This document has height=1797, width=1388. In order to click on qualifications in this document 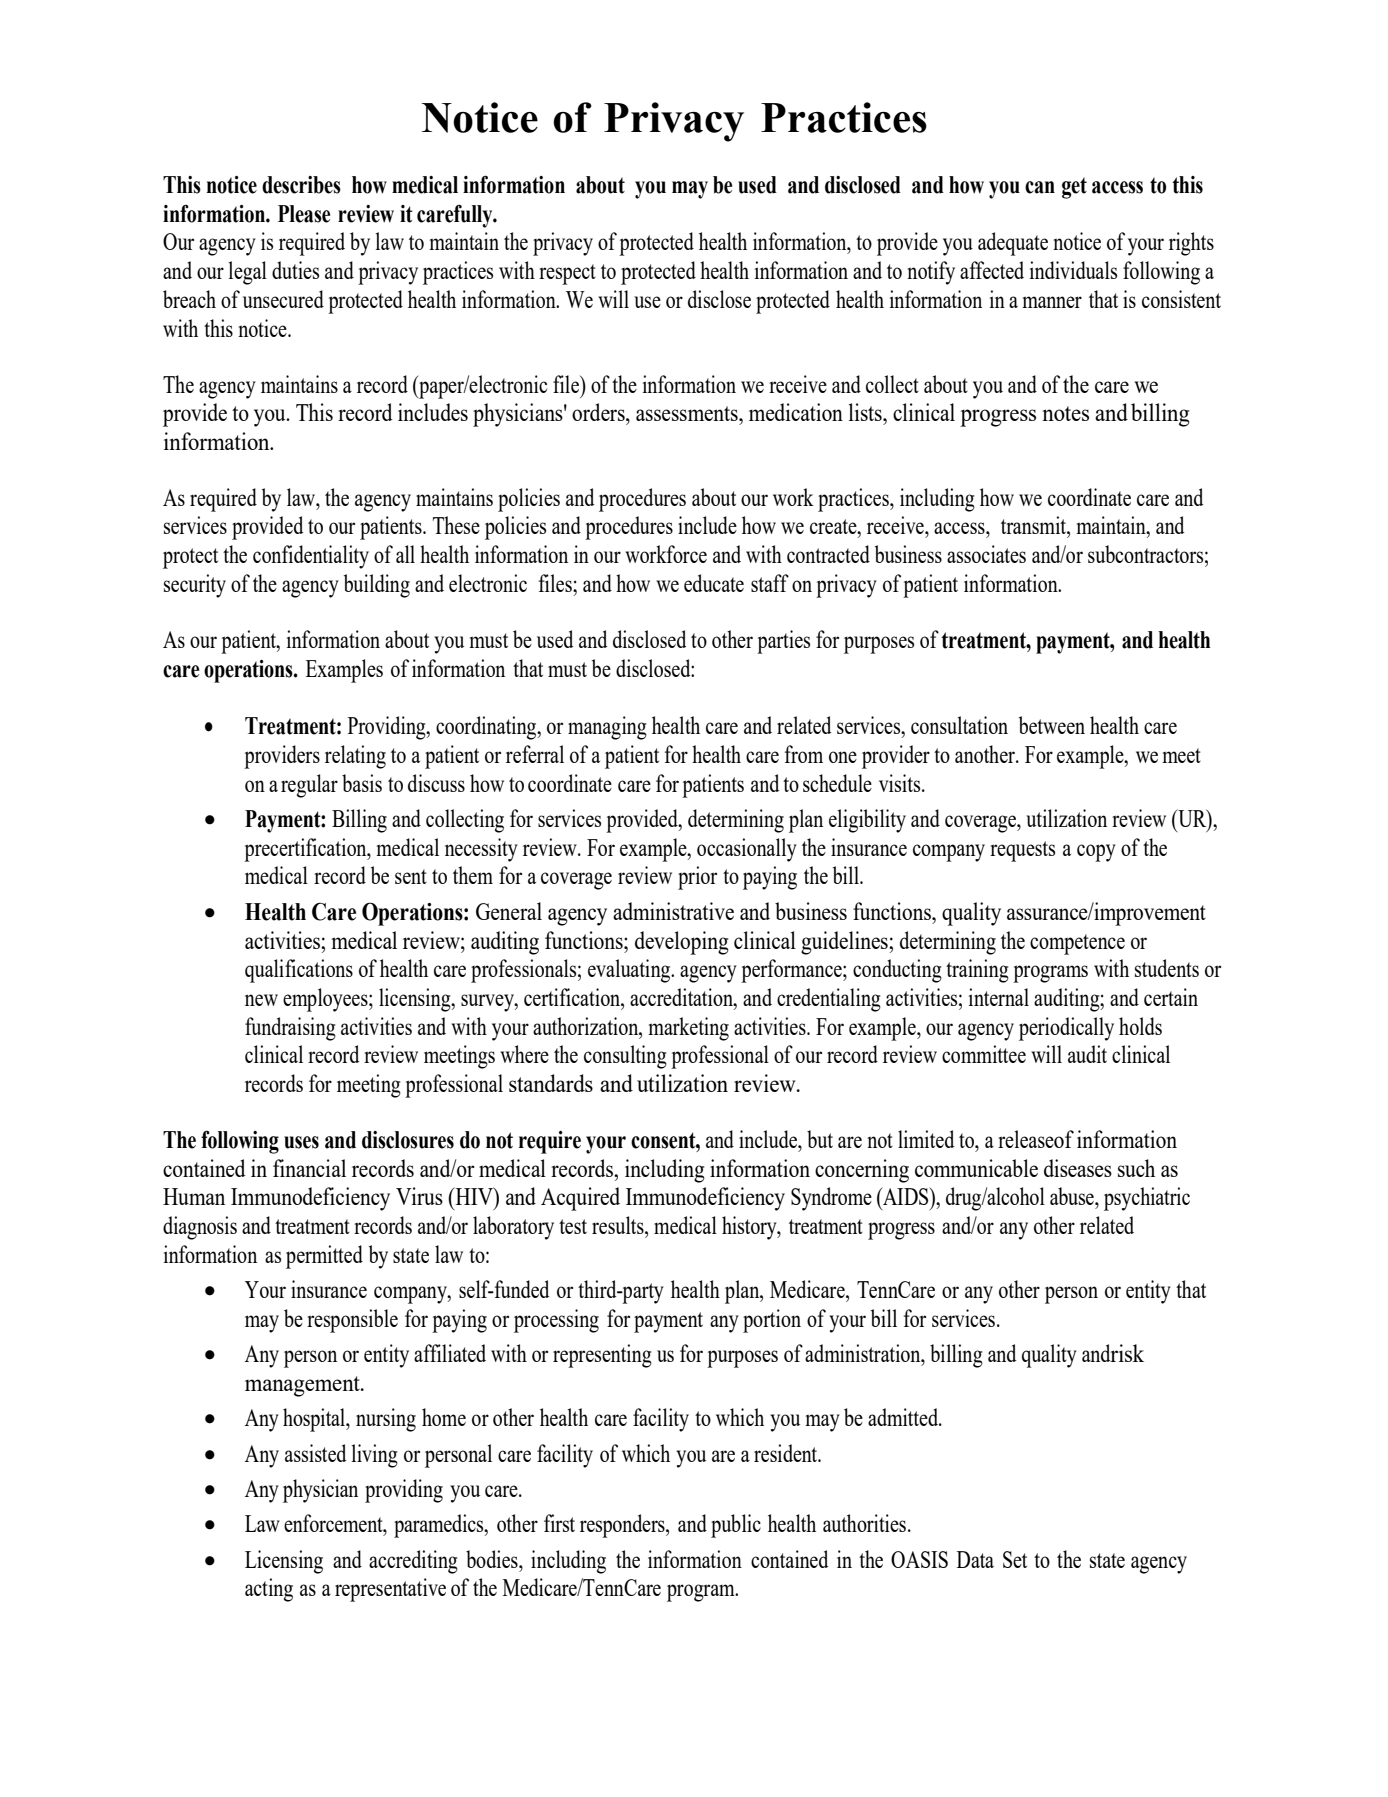, I will do `click(299, 971)`.
